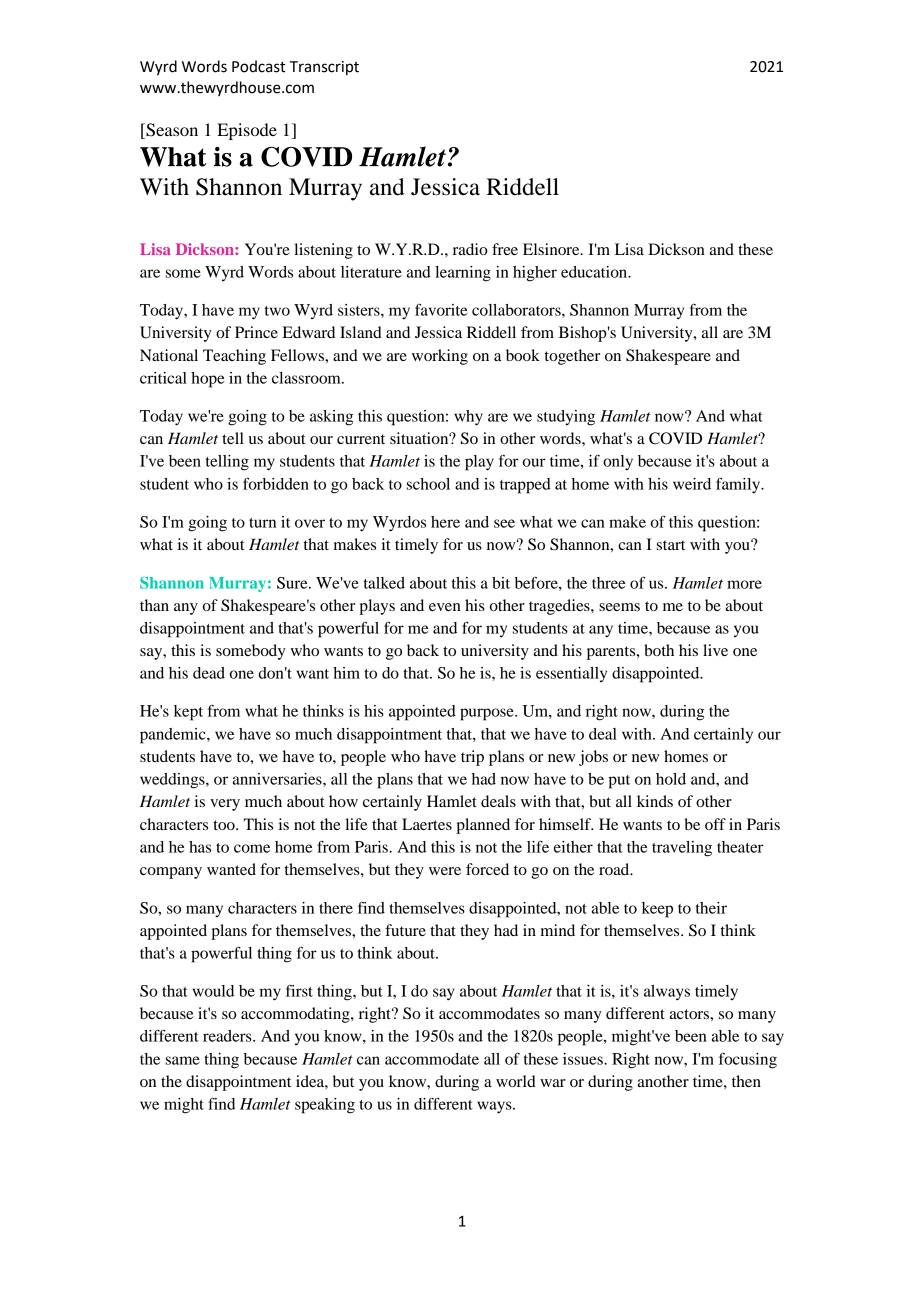 The width and height of the document is (924, 1308). What do you see at coordinates (682, 849) in the document?
I see `traveling` at bounding box center [682, 849].
